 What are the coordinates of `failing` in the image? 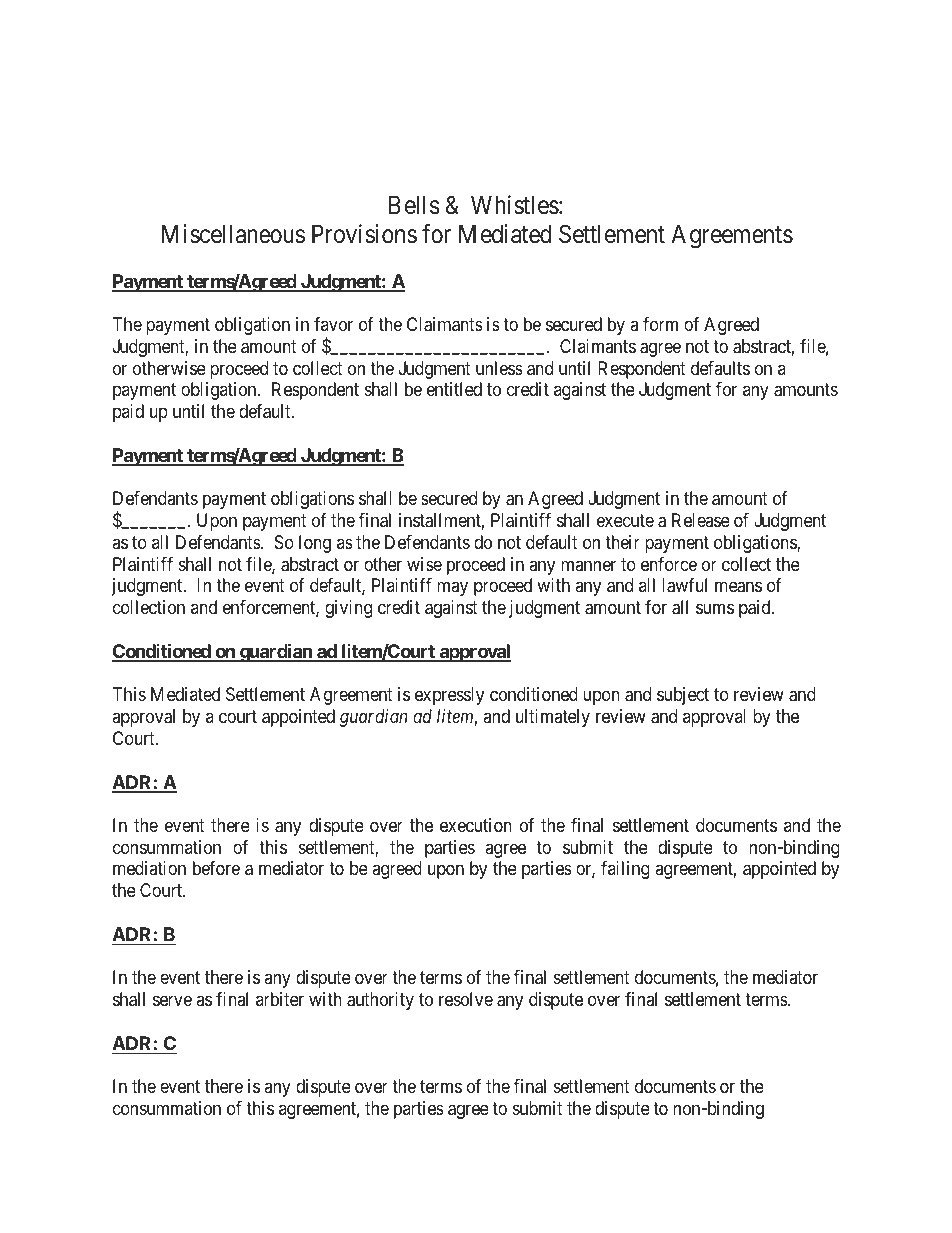 It's located at (625, 870).
